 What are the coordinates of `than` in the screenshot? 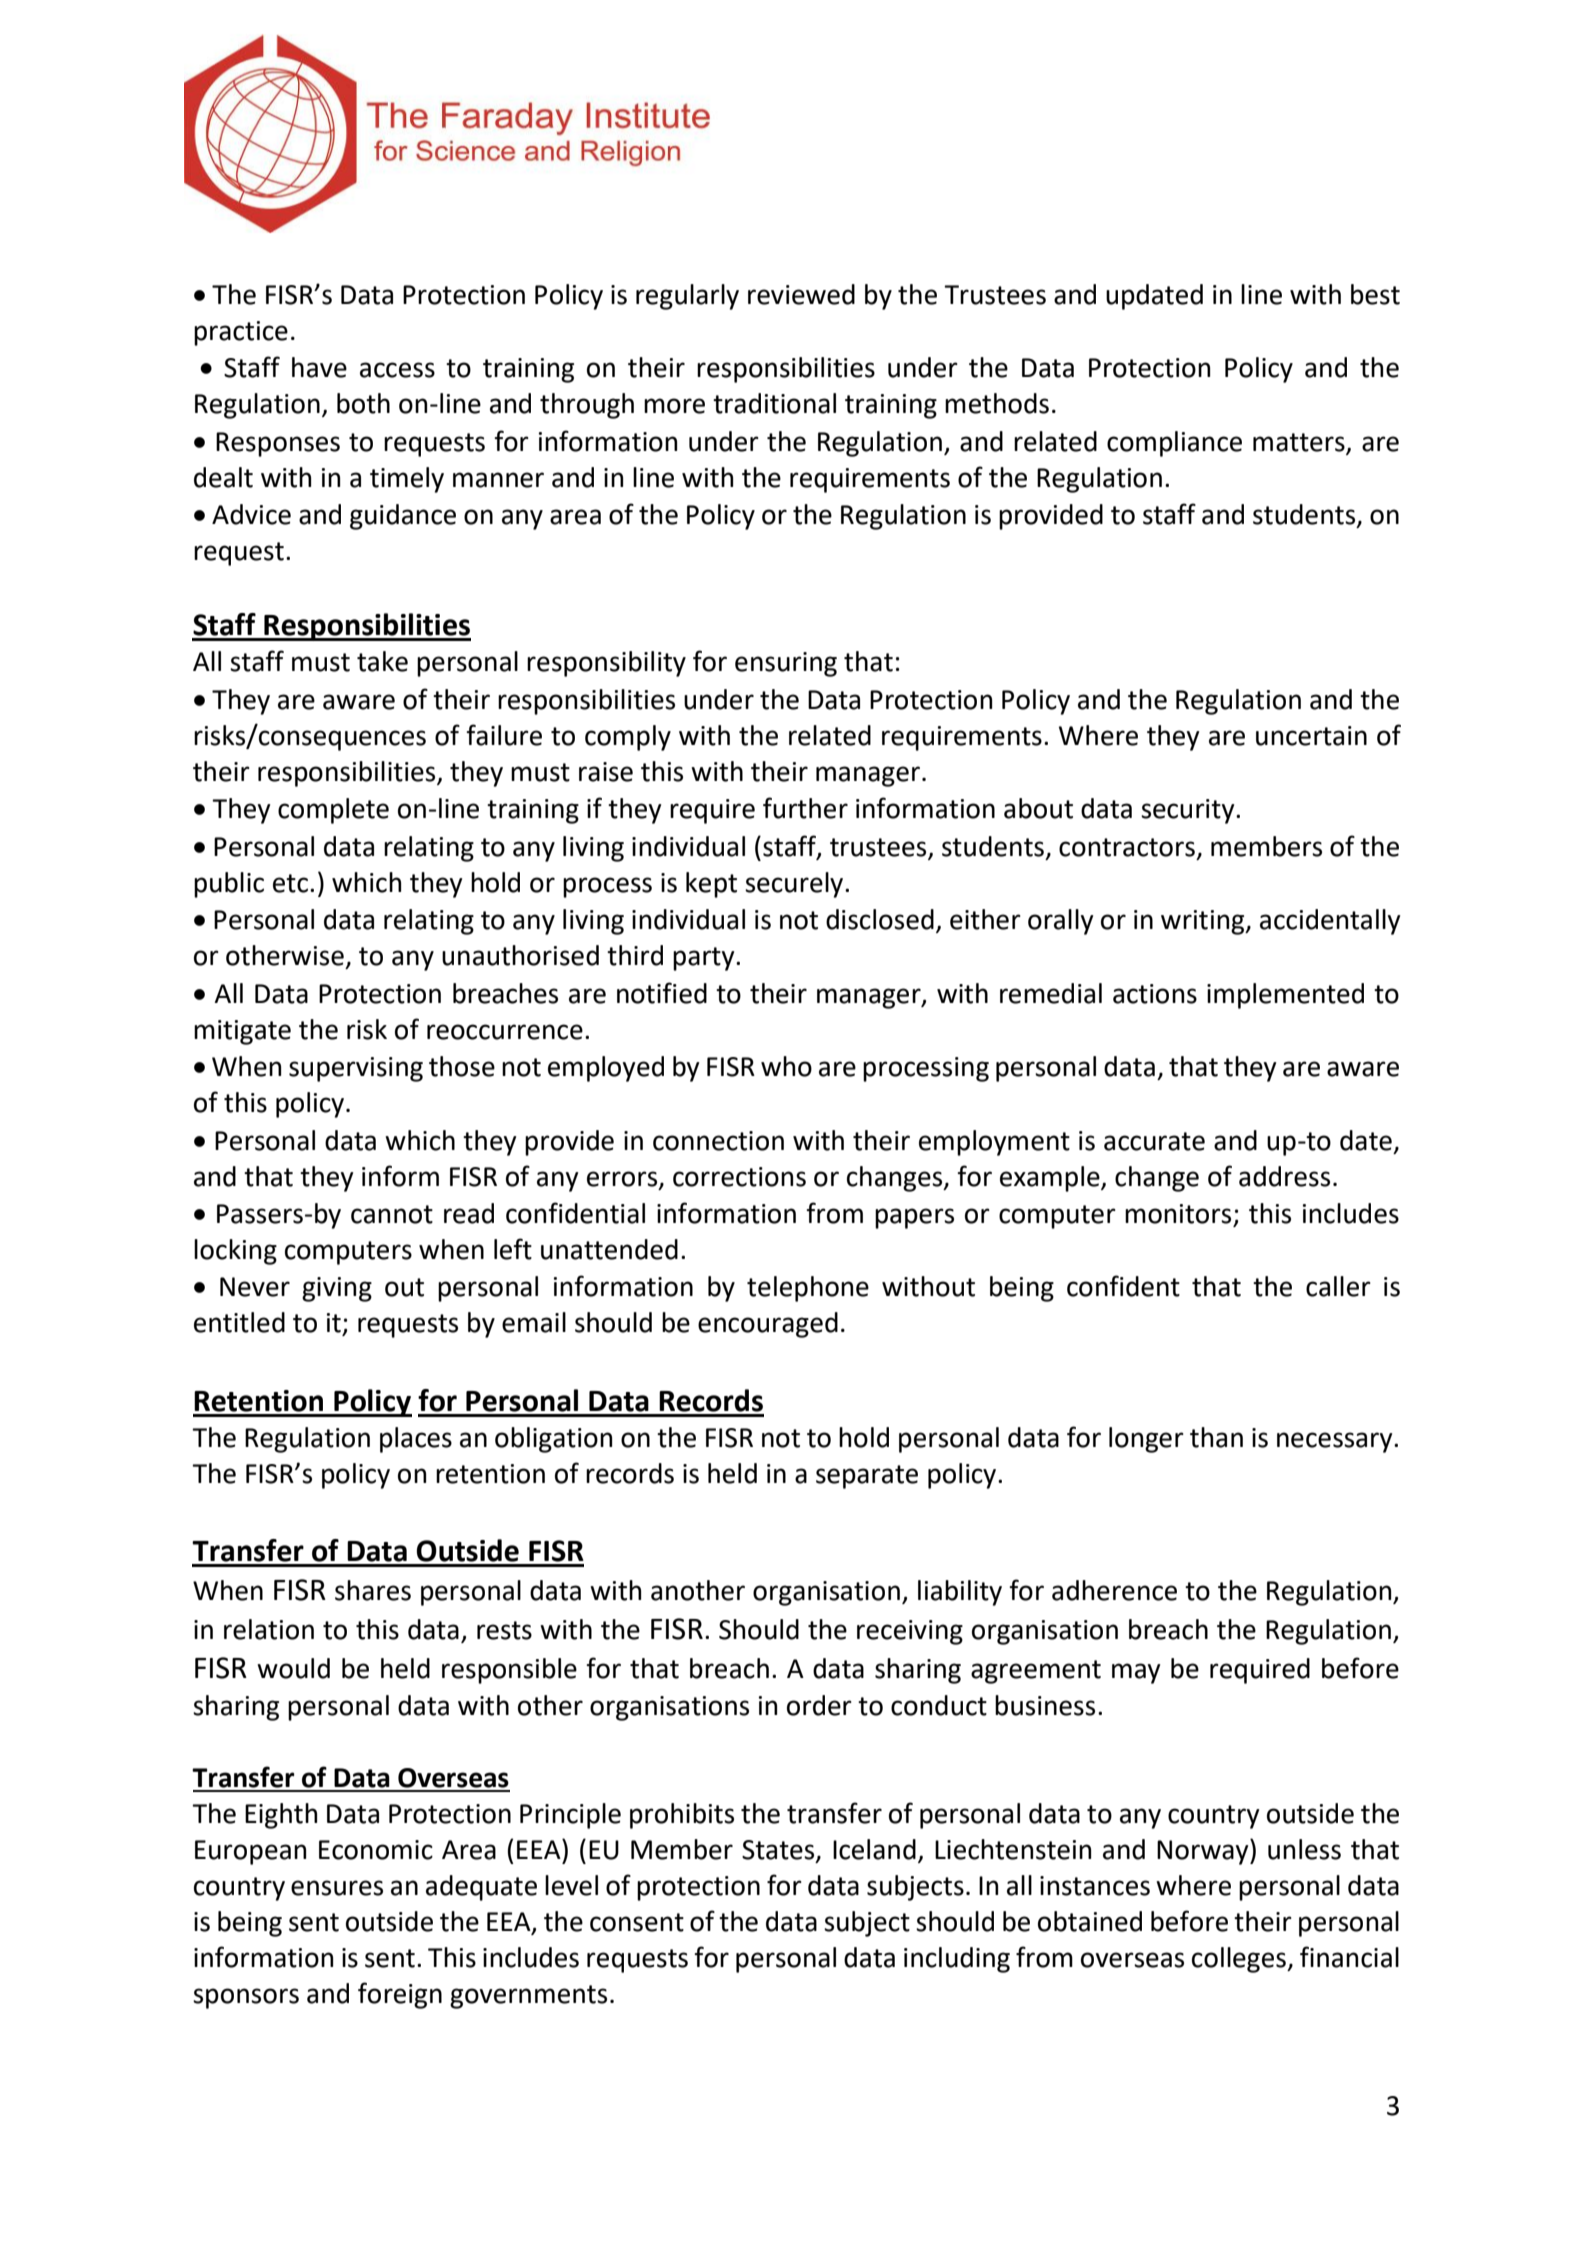 It's located at (1216, 1437).
